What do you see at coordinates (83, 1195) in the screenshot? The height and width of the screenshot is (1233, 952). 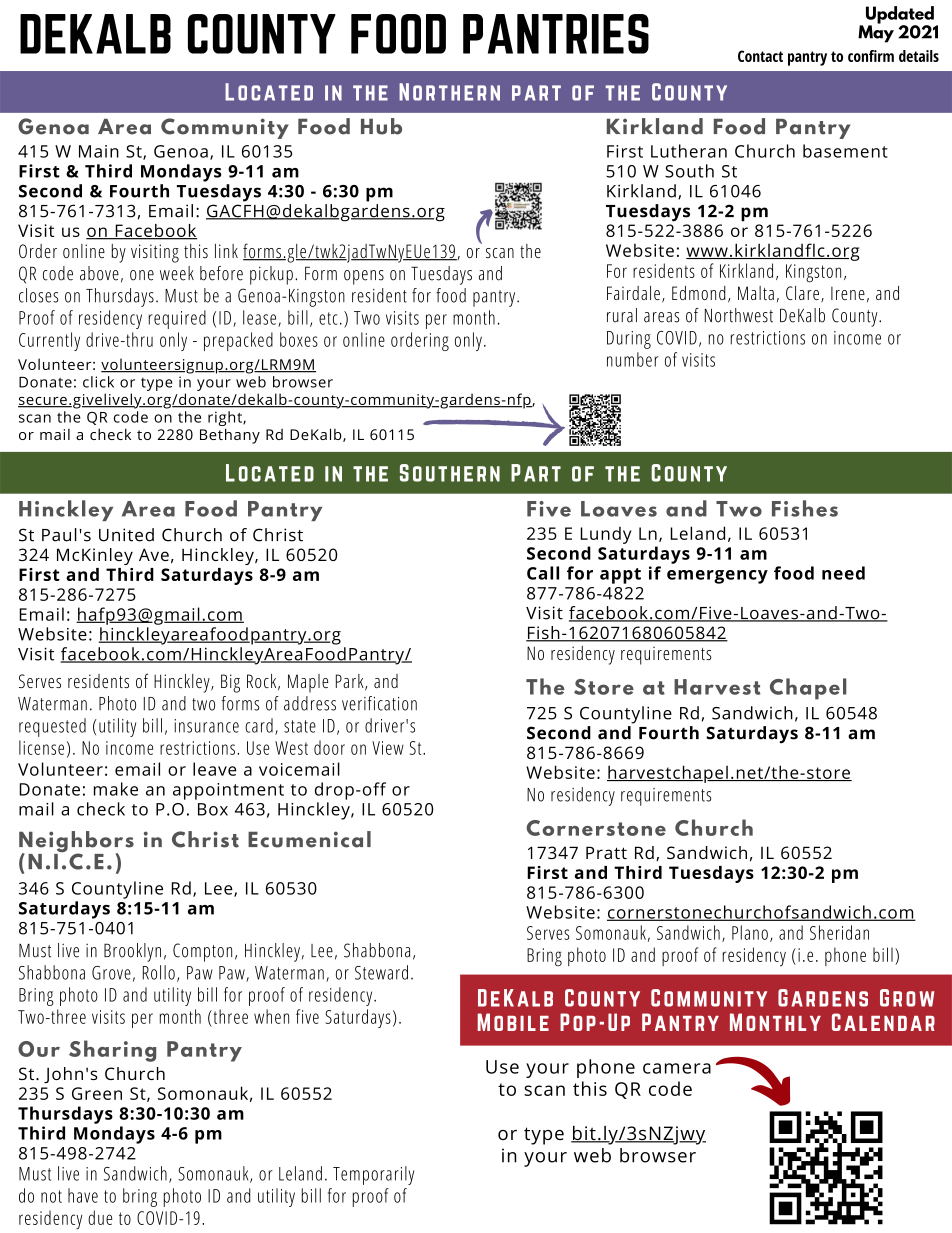 I see `have` at bounding box center [83, 1195].
